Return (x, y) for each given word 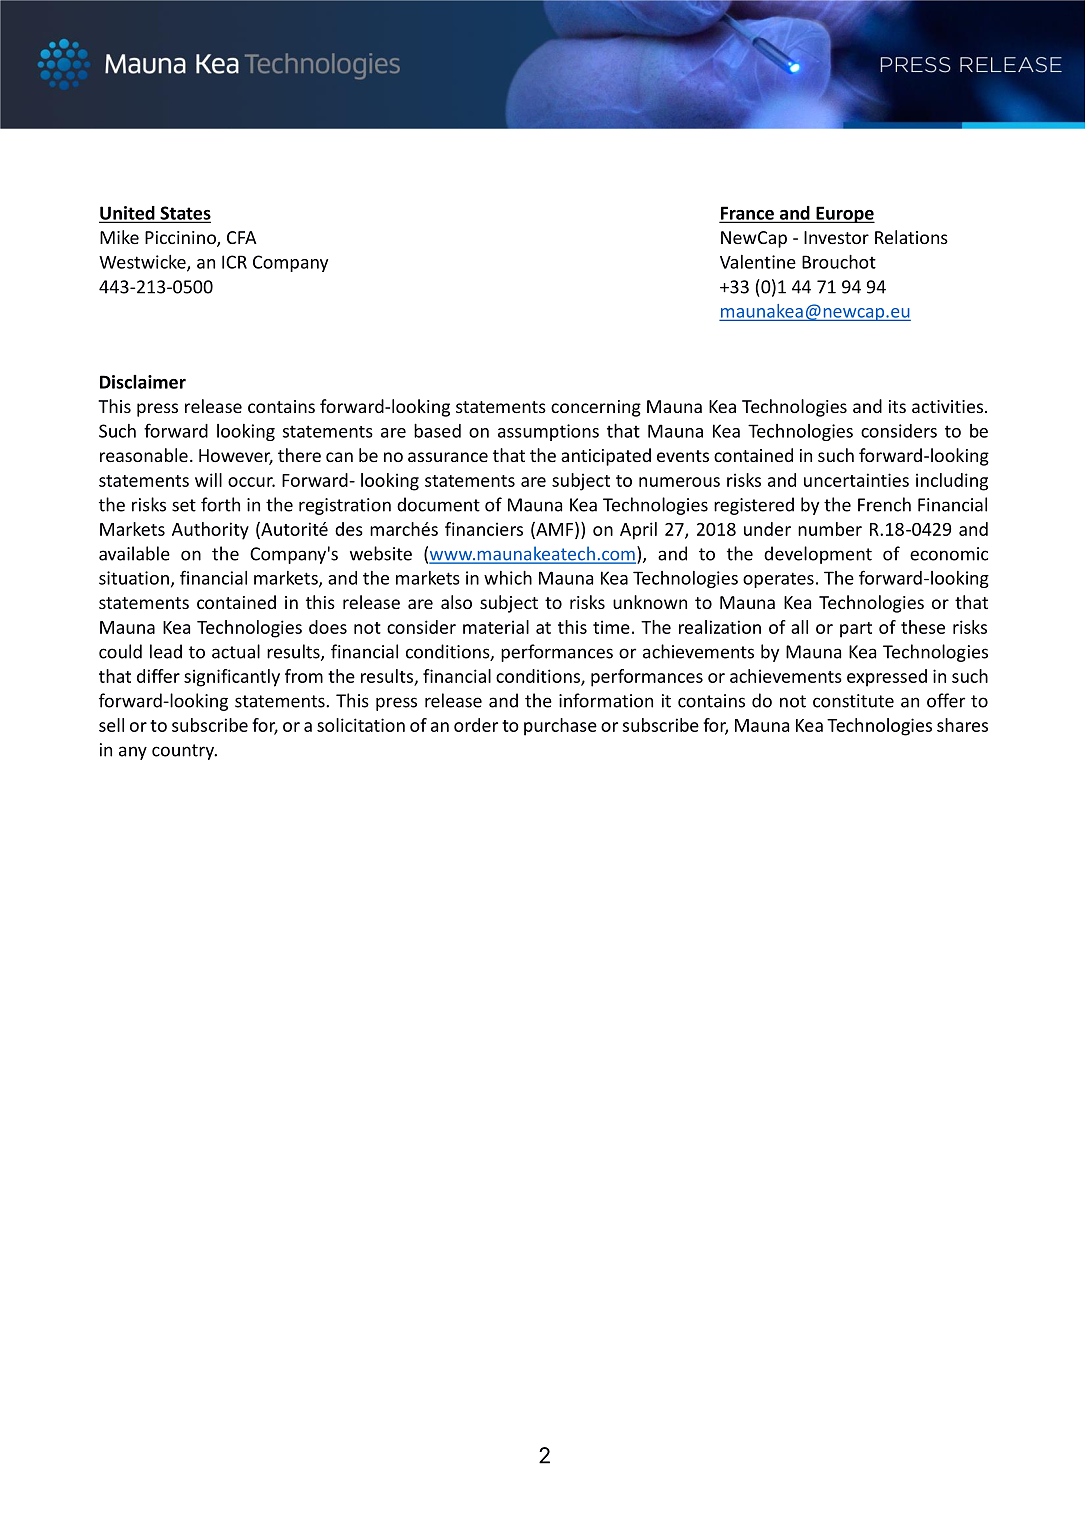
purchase (560, 727)
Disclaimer (143, 382)
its (897, 406)
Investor (836, 237)
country (184, 752)
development (818, 555)
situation (134, 578)
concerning (596, 408)
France (748, 214)
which (508, 578)
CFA (242, 237)
